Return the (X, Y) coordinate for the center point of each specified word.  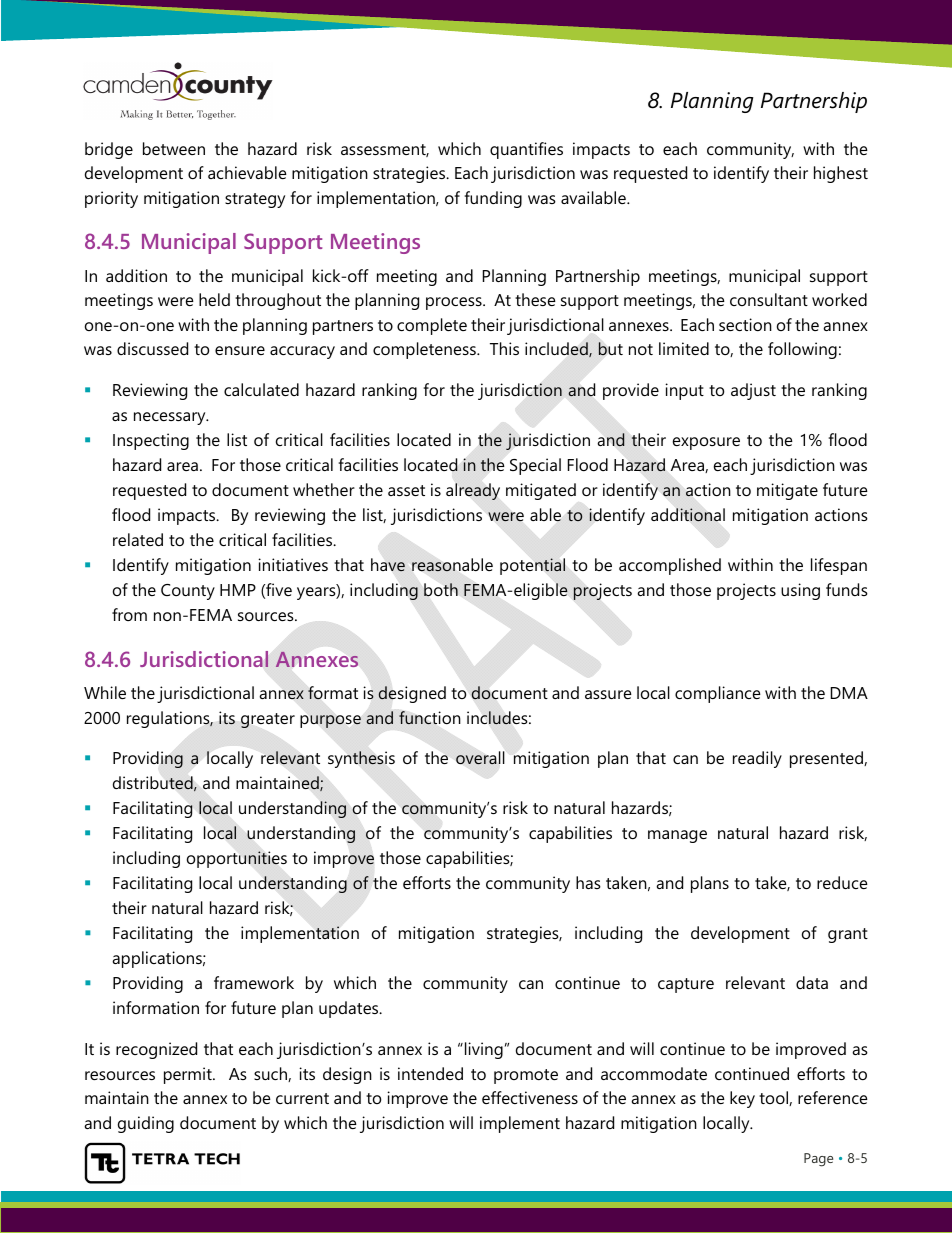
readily (757, 759)
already (473, 491)
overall (480, 757)
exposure (706, 443)
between (174, 148)
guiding (146, 1124)
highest (841, 174)
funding (493, 199)
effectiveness (530, 1097)
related (138, 539)
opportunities (237, 859)
